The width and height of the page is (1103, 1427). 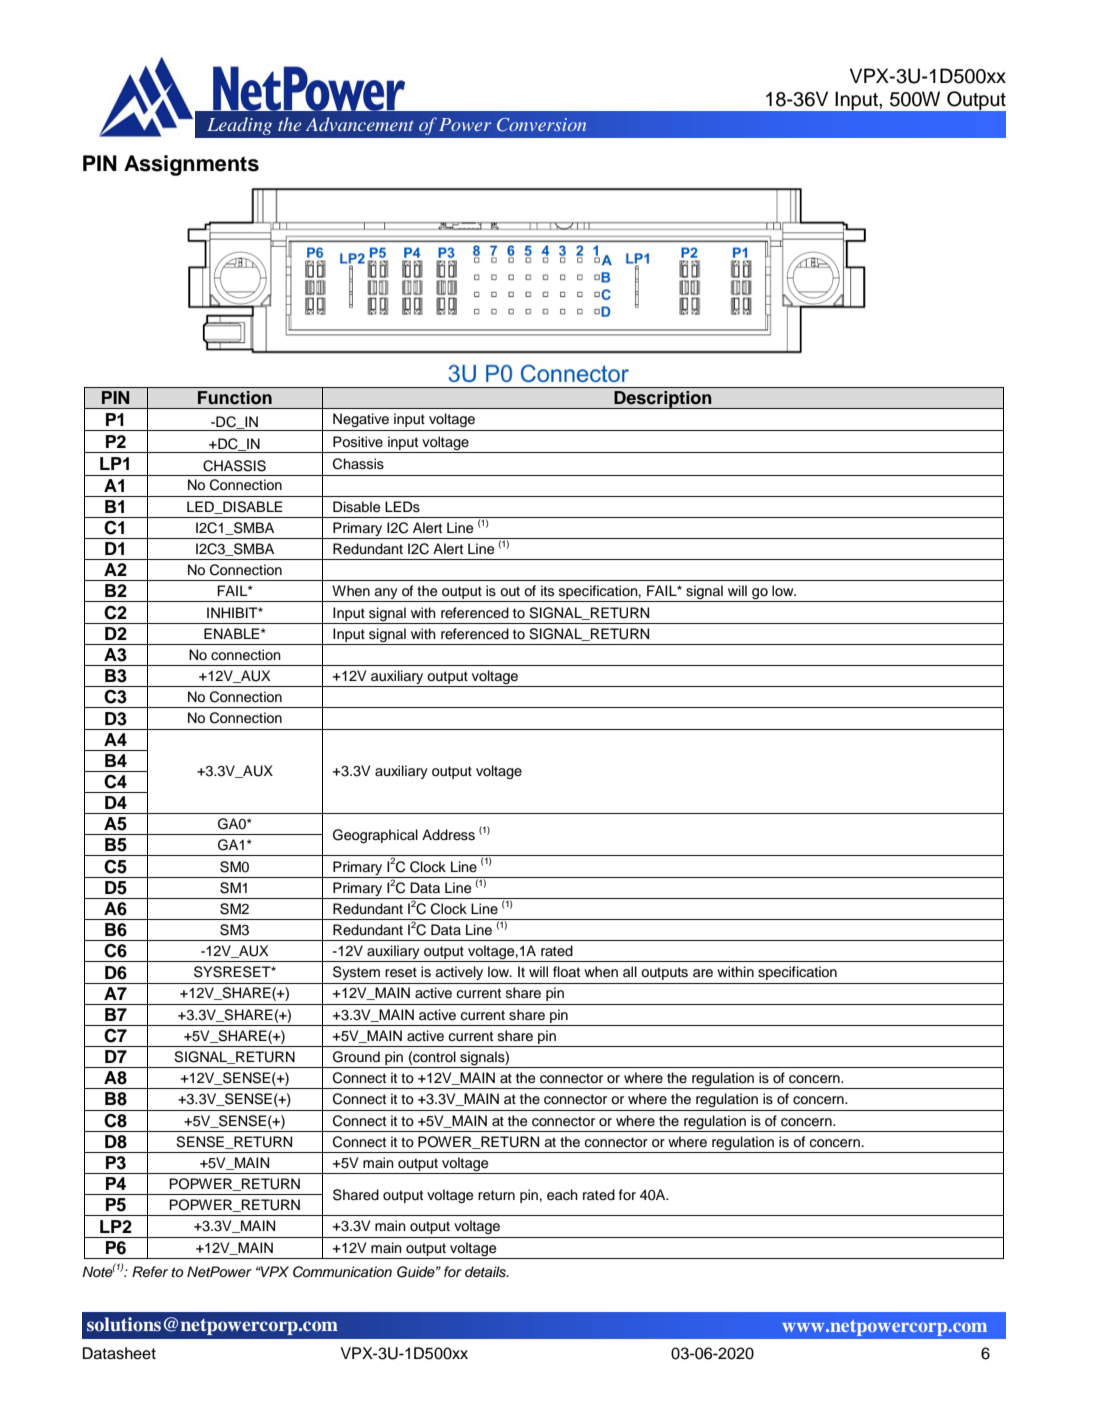 What do you see at coordinates (541, 125) in the page?
I see `Conversion` at bounding box center [541, 125].
